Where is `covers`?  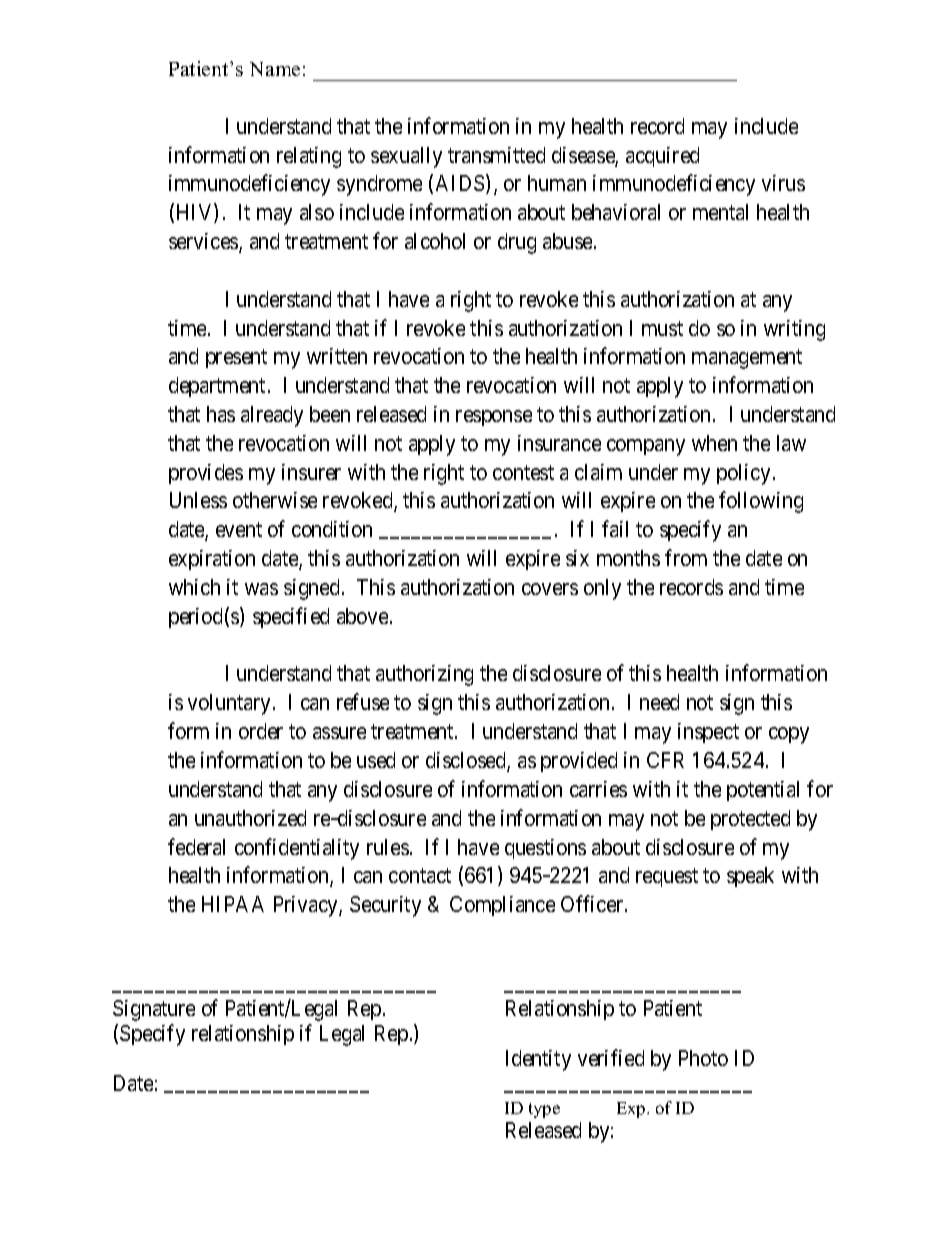 covers is located at coordinates (550, 589).
